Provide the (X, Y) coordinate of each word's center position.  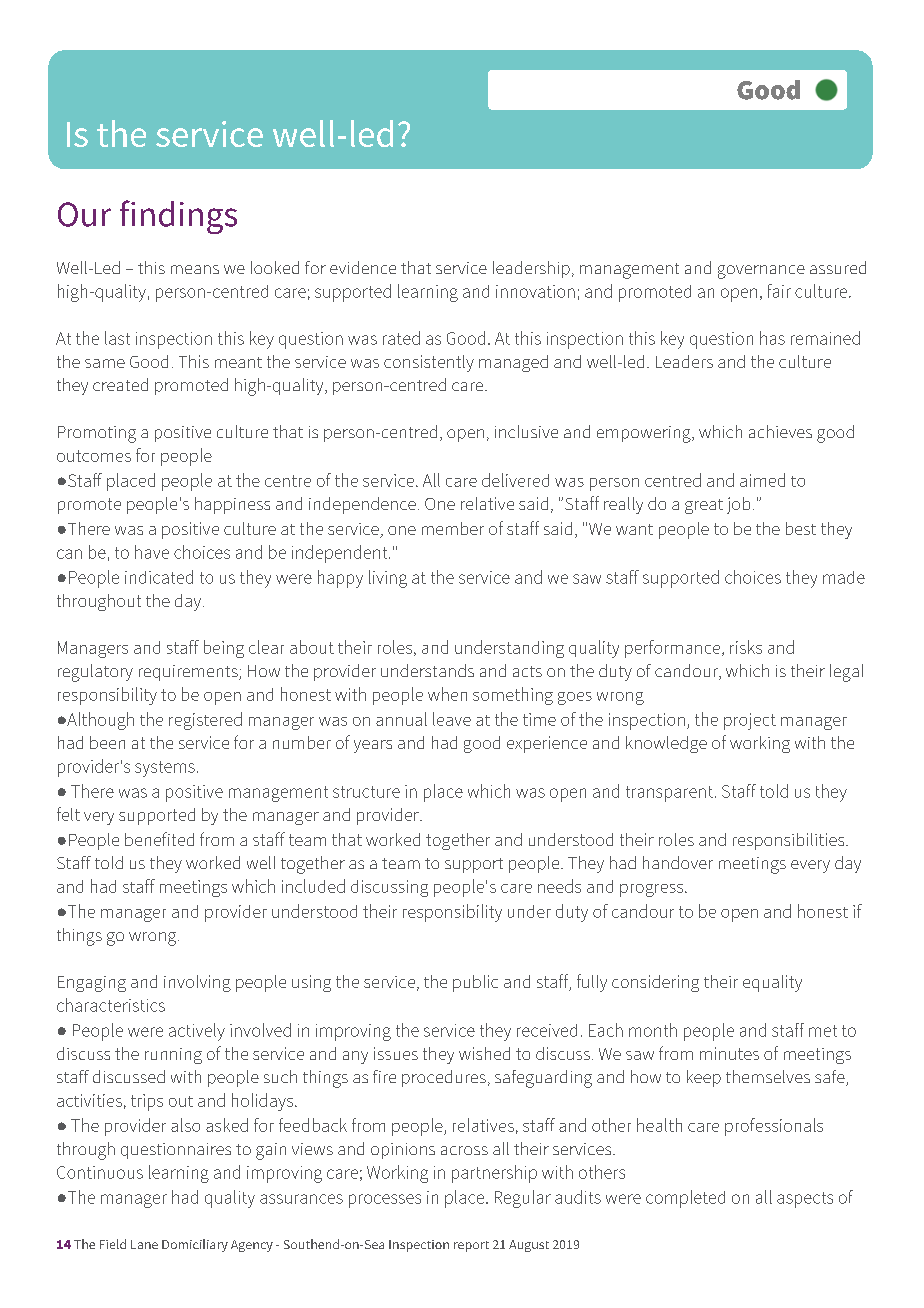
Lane (144, 1244)
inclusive (526, 431)
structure (366, 792)
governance (761, 272)
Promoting (97, 434)
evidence (363, 267)
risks (746, 647)
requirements (189, 673)
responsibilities (790, 841)
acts (527, 671)
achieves (780, 431)
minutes (729, 1053)
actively (197, 1032)
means (195, 269)
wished (484, 1053)
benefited (159, 839)
